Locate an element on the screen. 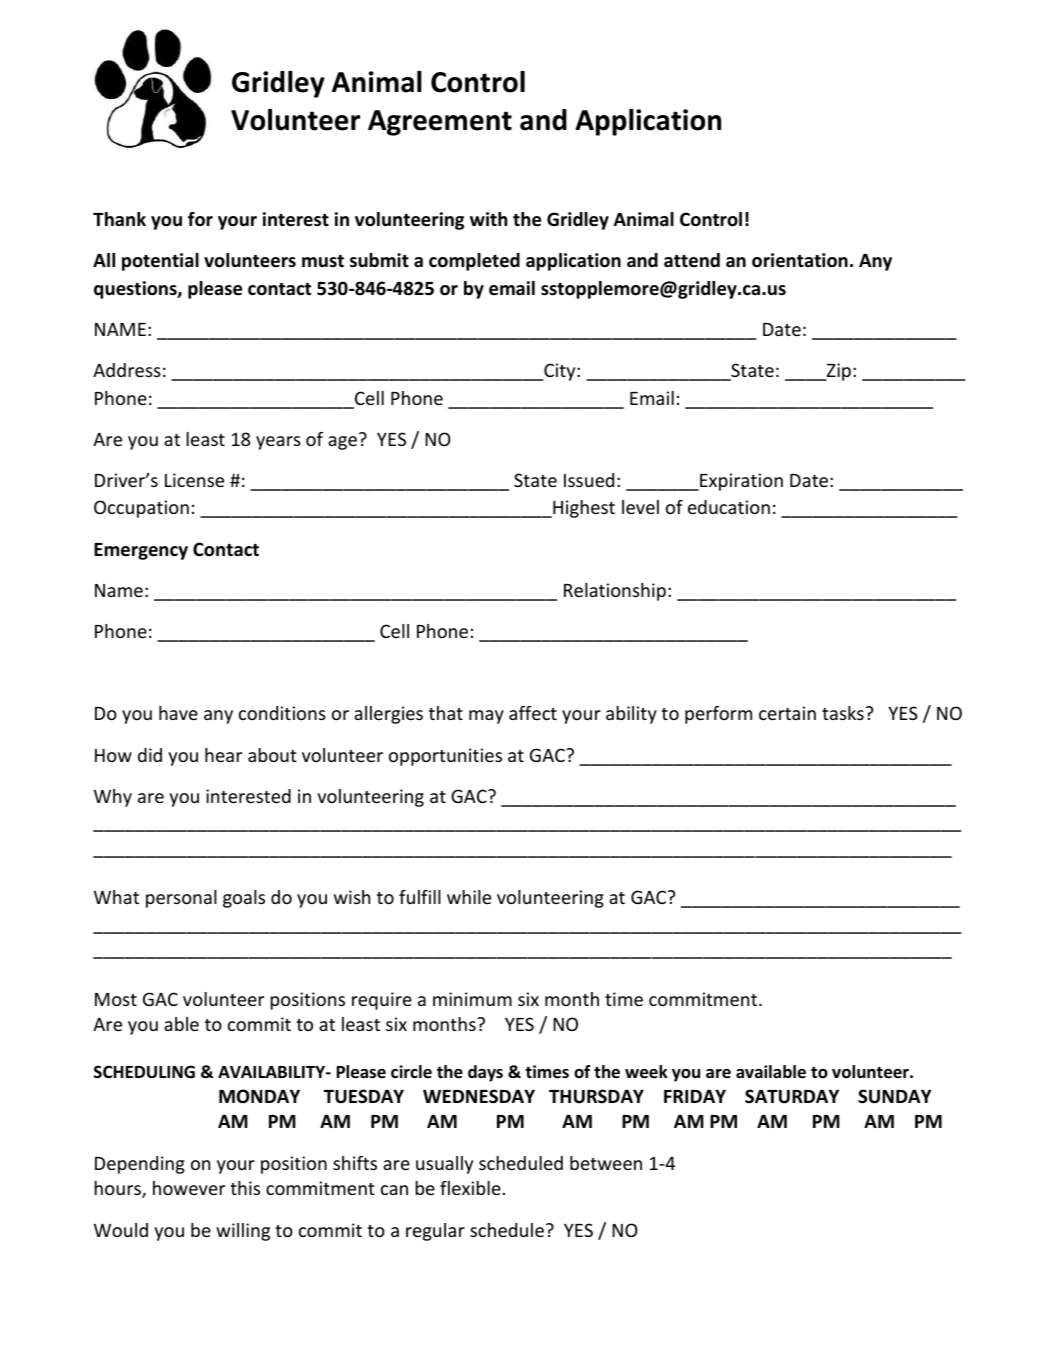 Image resolution: width=1059 pixels, height=1371 pixels. however is located at coordinates (189, 1188).
